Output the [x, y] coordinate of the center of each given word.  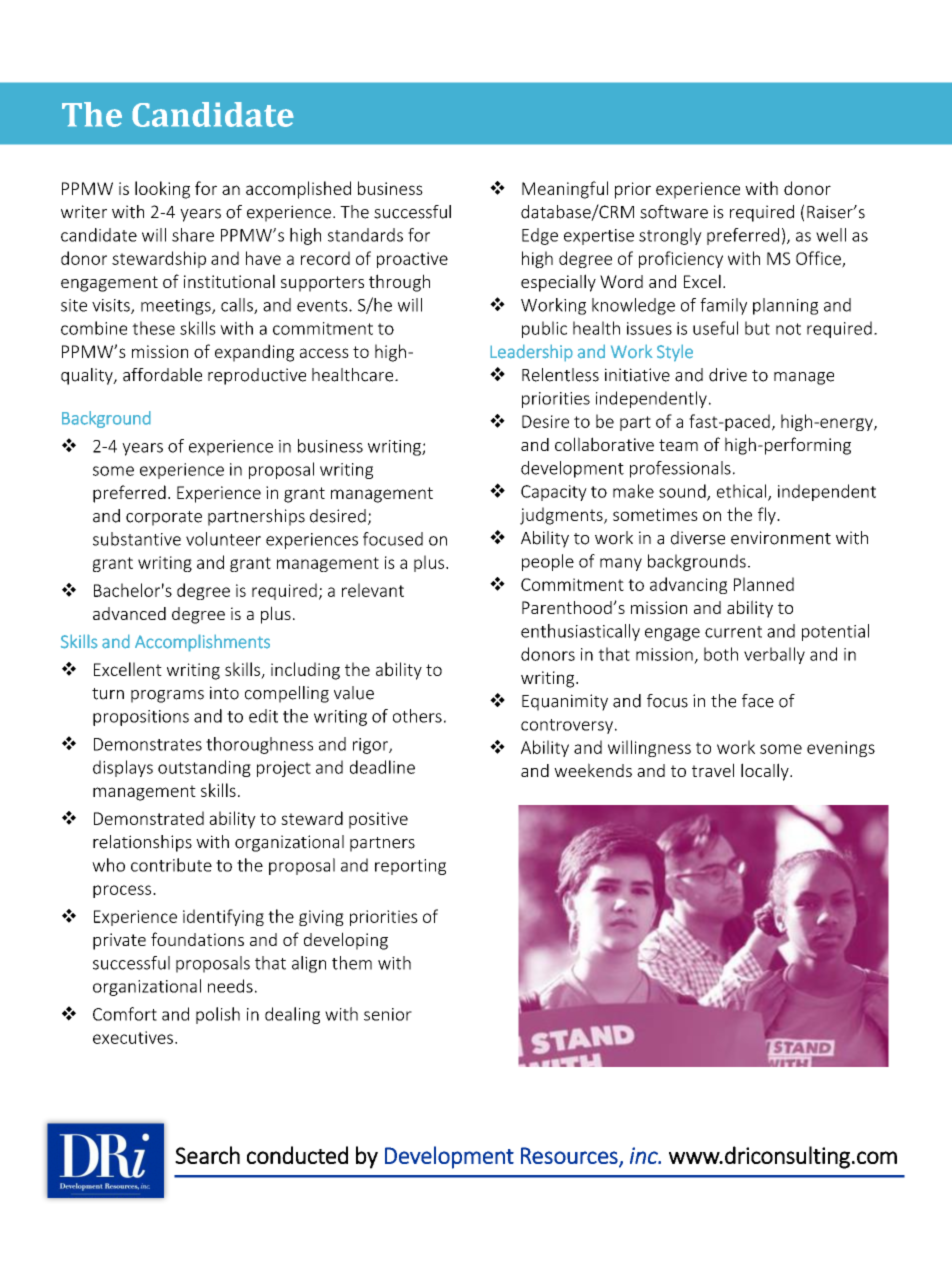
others [417, 716]
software [674, 212]
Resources [570, 1156]
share [193, 235]
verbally [774, 655]
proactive [412, 260]
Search [207, 1155]
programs [167, 696]
